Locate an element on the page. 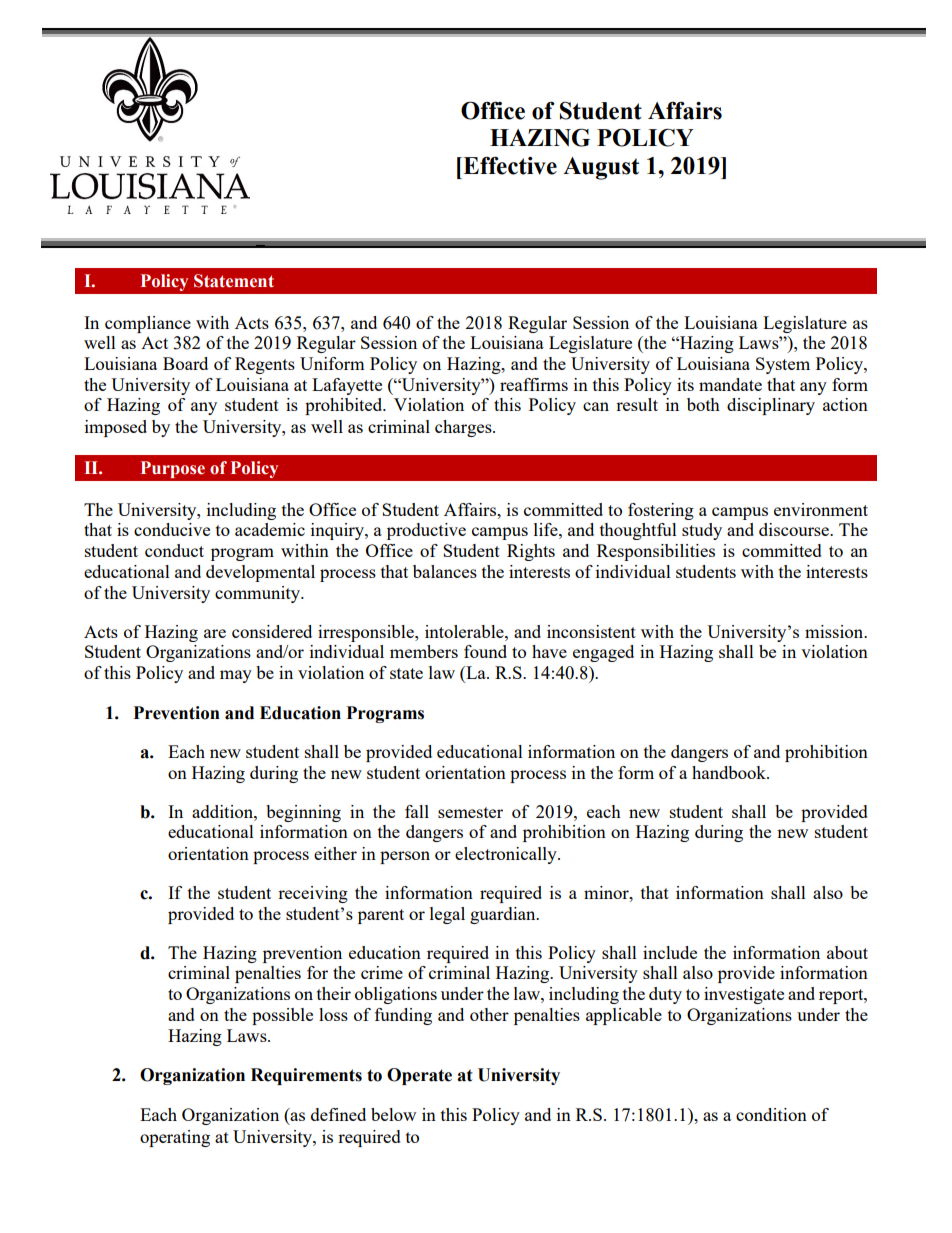  handbook is located at coordinates (730, 772).
